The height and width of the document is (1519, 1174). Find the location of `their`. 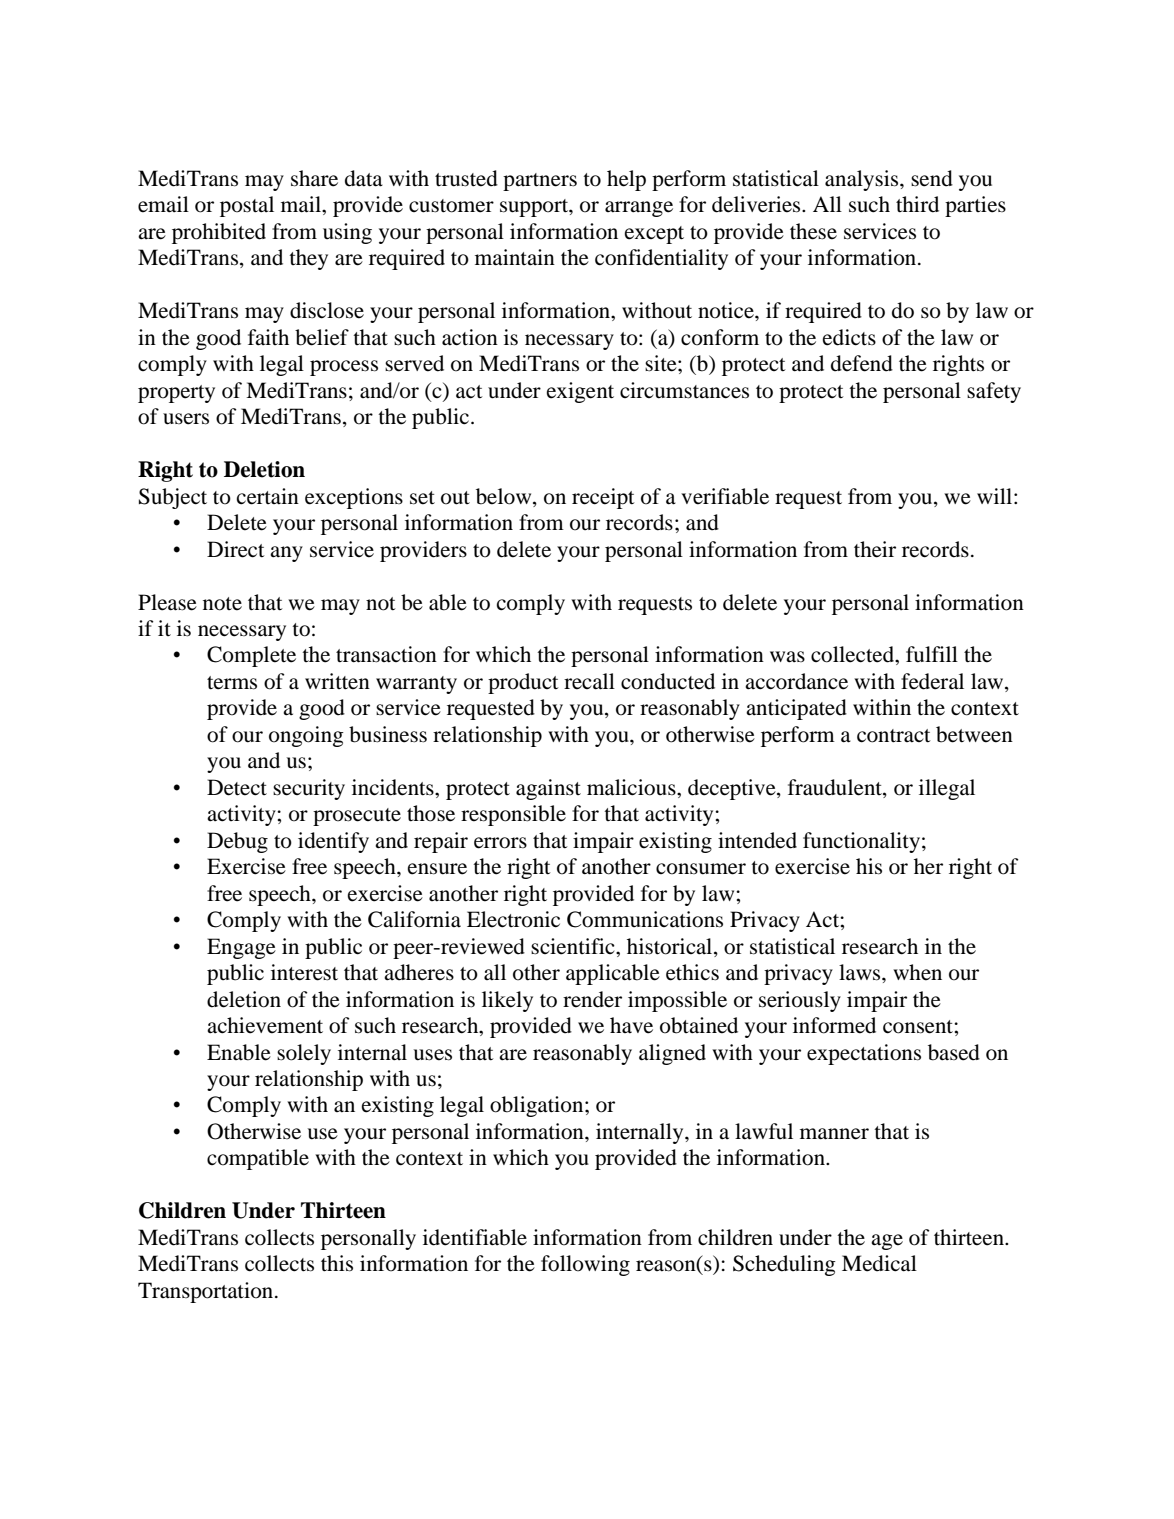

their is located at coordinates (875, 549).
